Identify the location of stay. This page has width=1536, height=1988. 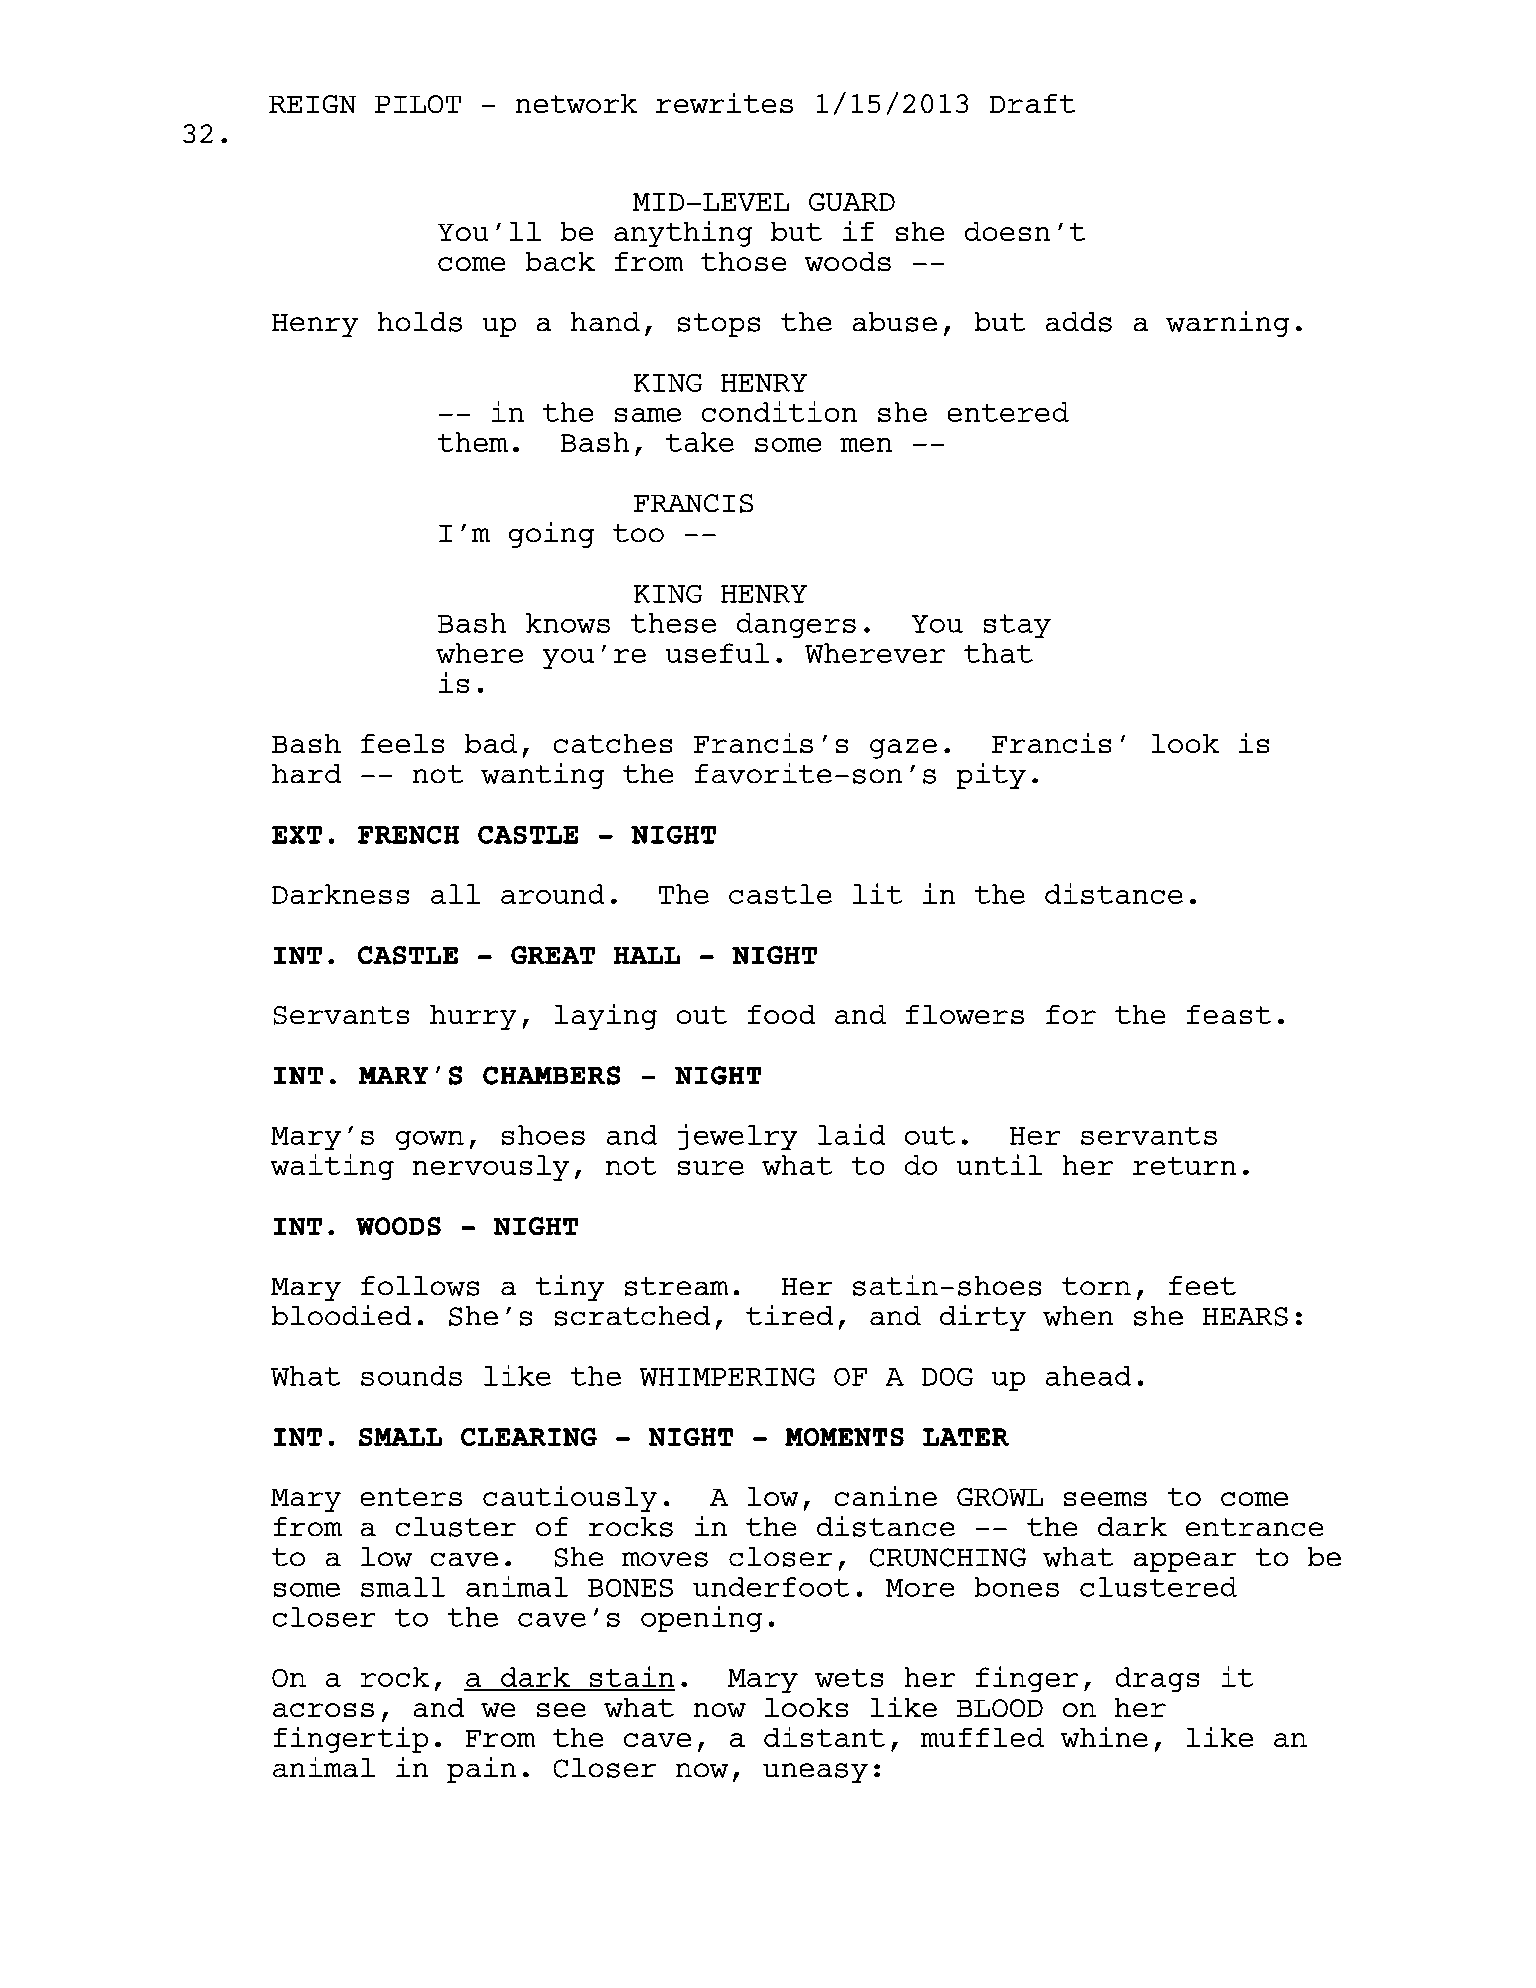
(1017, 626).
